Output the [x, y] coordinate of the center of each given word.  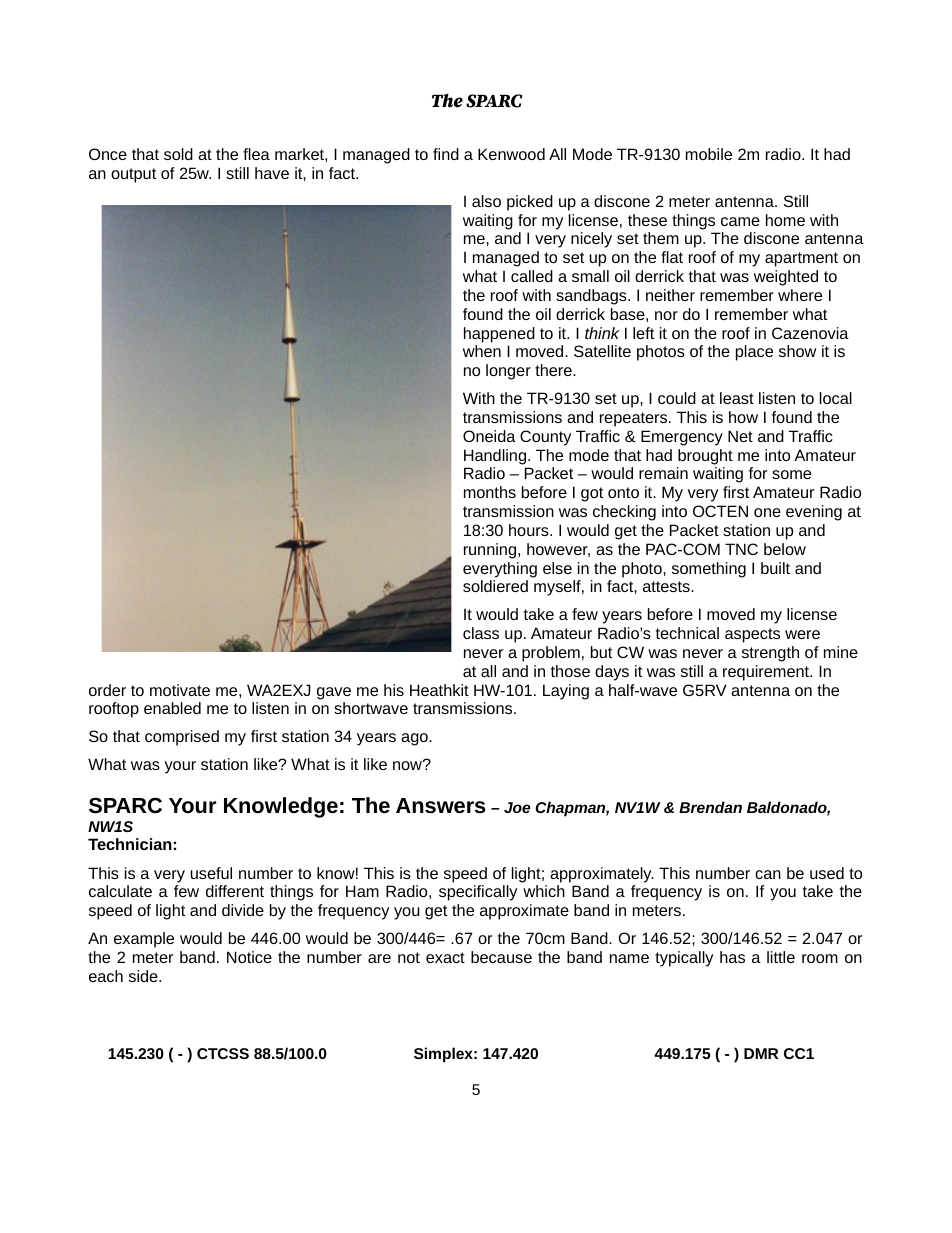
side [144, 976]
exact [445, 957]
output [133, 175]
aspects [752, 635]
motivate [180, 690]
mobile [709, 154]
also [486, 201]
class [481, 633]
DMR [761, 1053]
